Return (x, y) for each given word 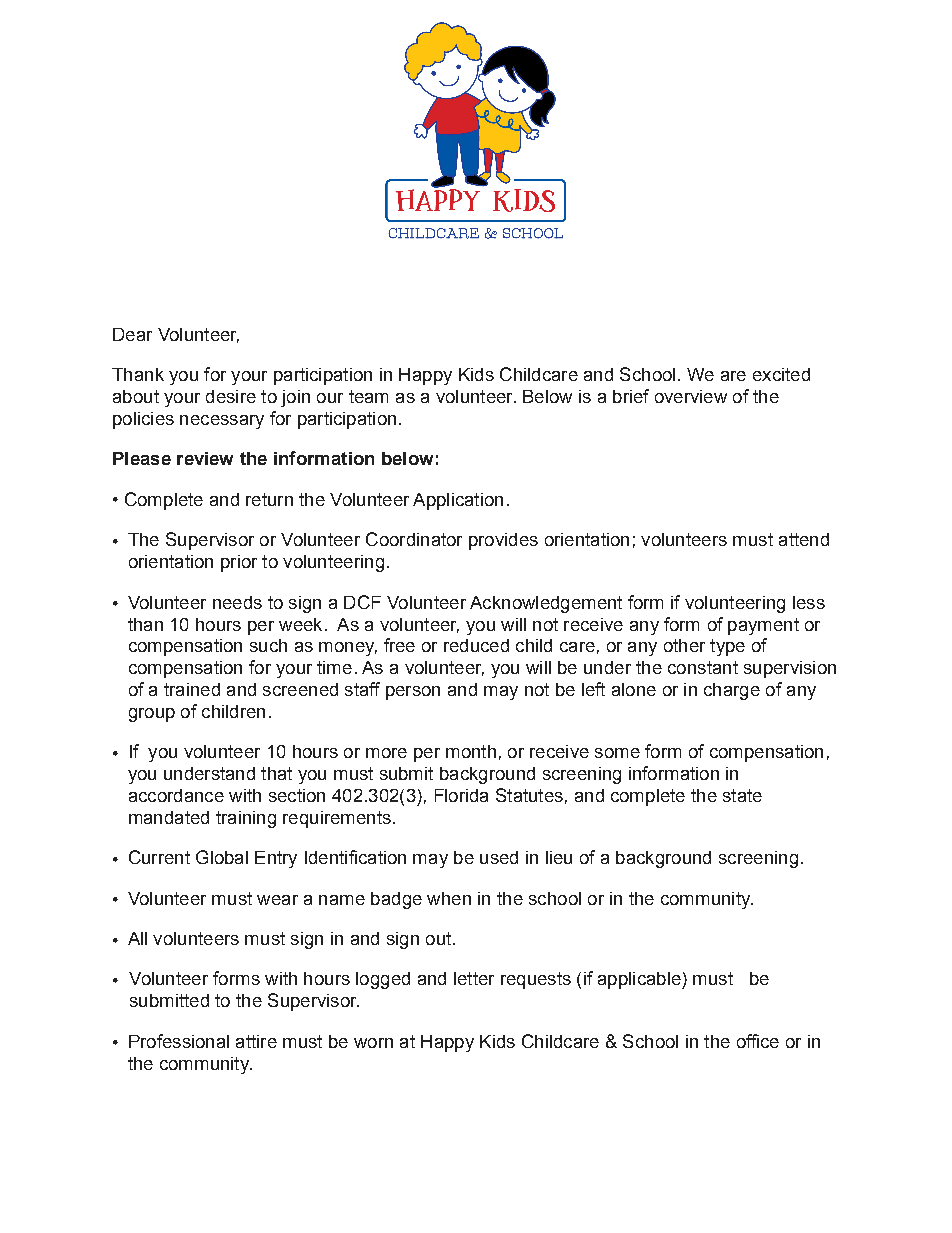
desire (231, 396)
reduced (476, 645)
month (471, 751)
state (742, 795)
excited (781, 374)
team (368, 396)
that (276, 773)
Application (458, 501)
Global (222, 857)
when (449, 898)
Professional (179, 1041)
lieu (559, 857)
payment (763, 626)
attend (804, 539)
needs (237, 602)
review (205, 458)
